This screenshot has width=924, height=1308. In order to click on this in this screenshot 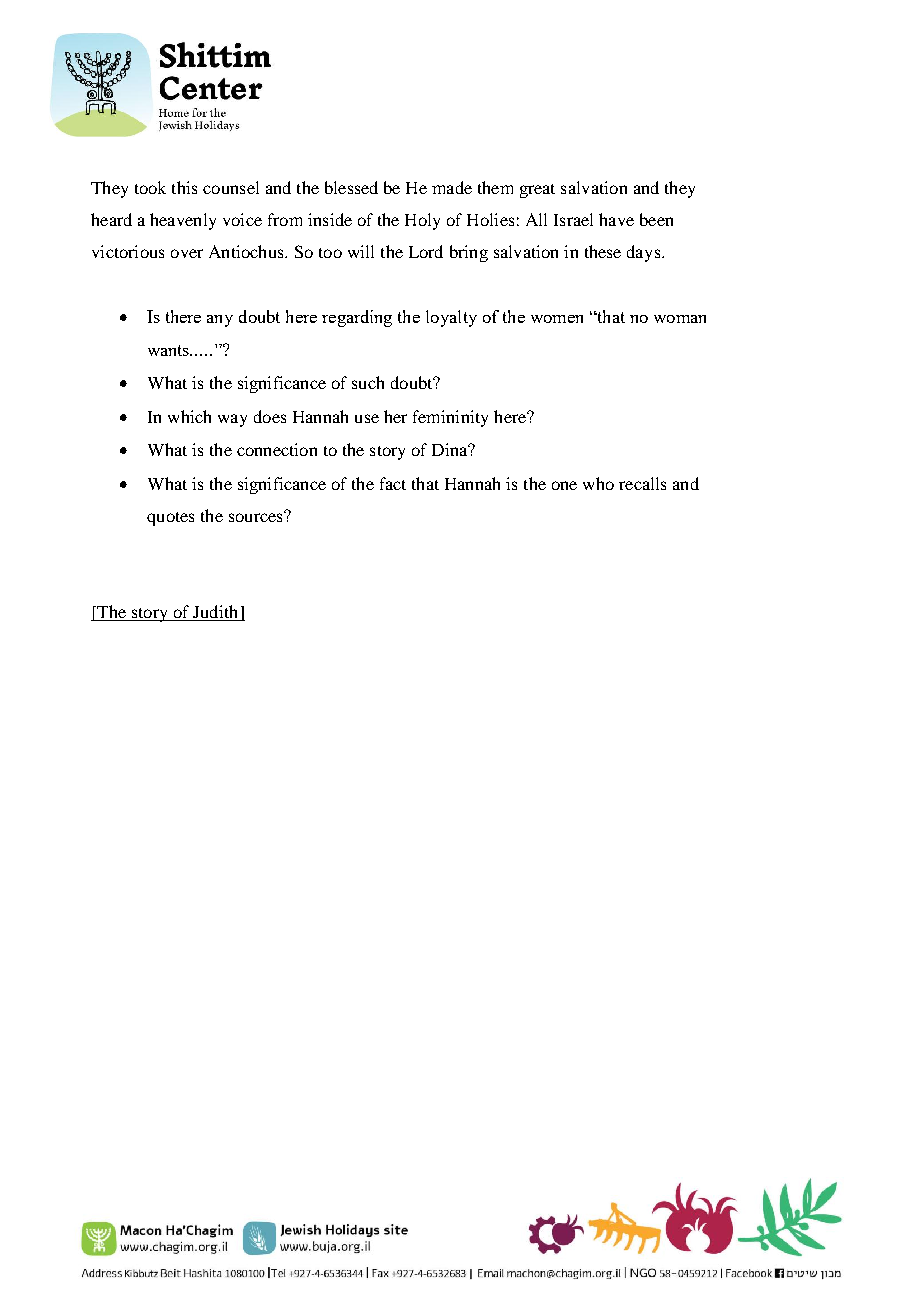, I will do `click(184, 187)`.
